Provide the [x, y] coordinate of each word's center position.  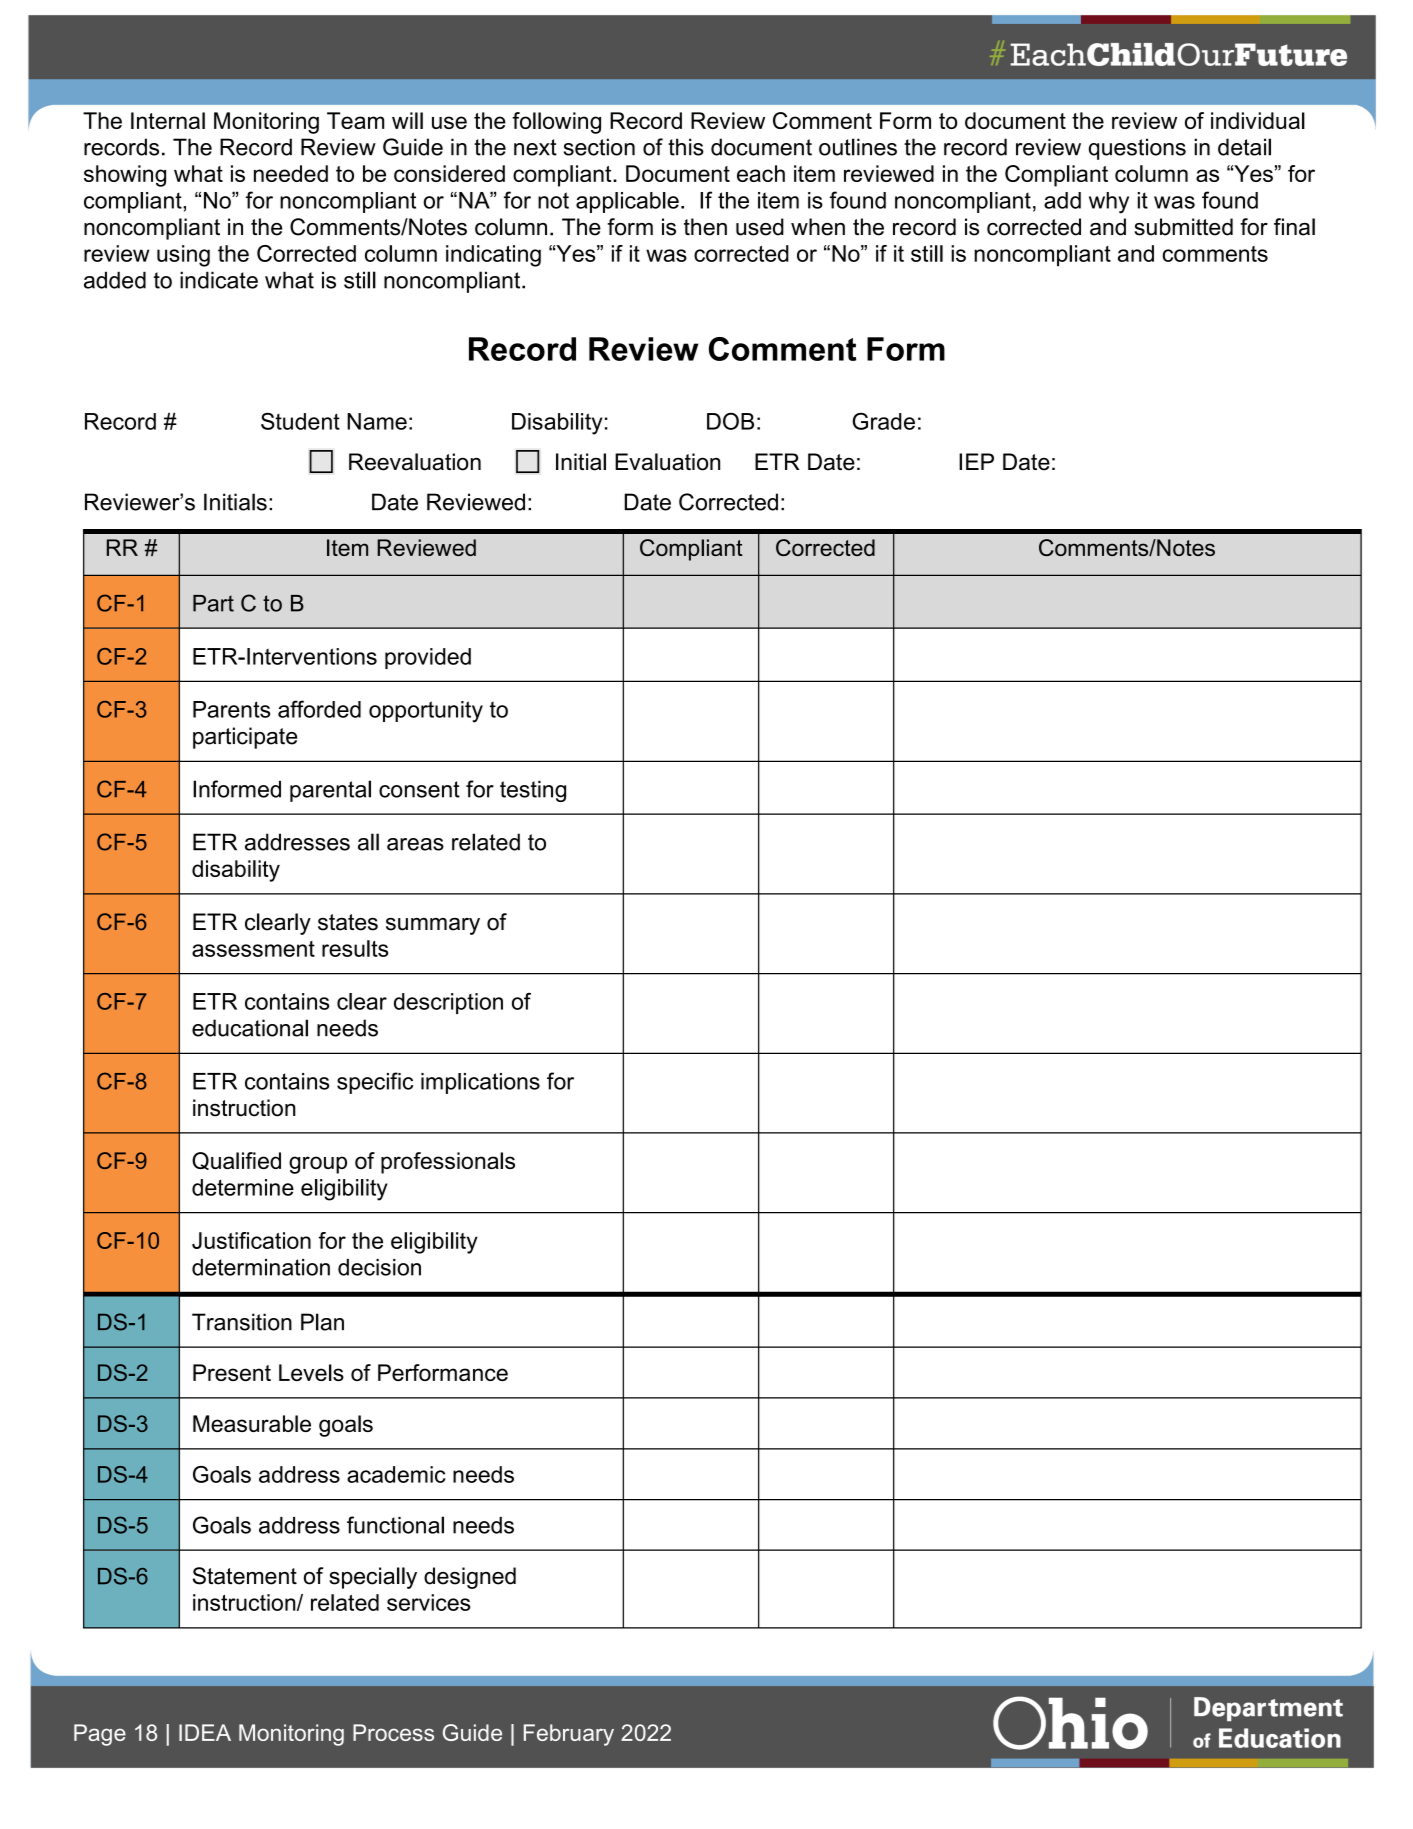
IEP [976, 461]
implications [480, 1083]
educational [250, 1028]
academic [396, 1474]
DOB [730, 421]
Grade [883, 421]
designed [470, 1578]
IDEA [205, 1732]
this [686, 147]
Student [300, 421]
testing [533, 791]
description [448, 1003]
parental [330, 791]
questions [1137, 149]
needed [291, 173]
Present [232, 1372]
